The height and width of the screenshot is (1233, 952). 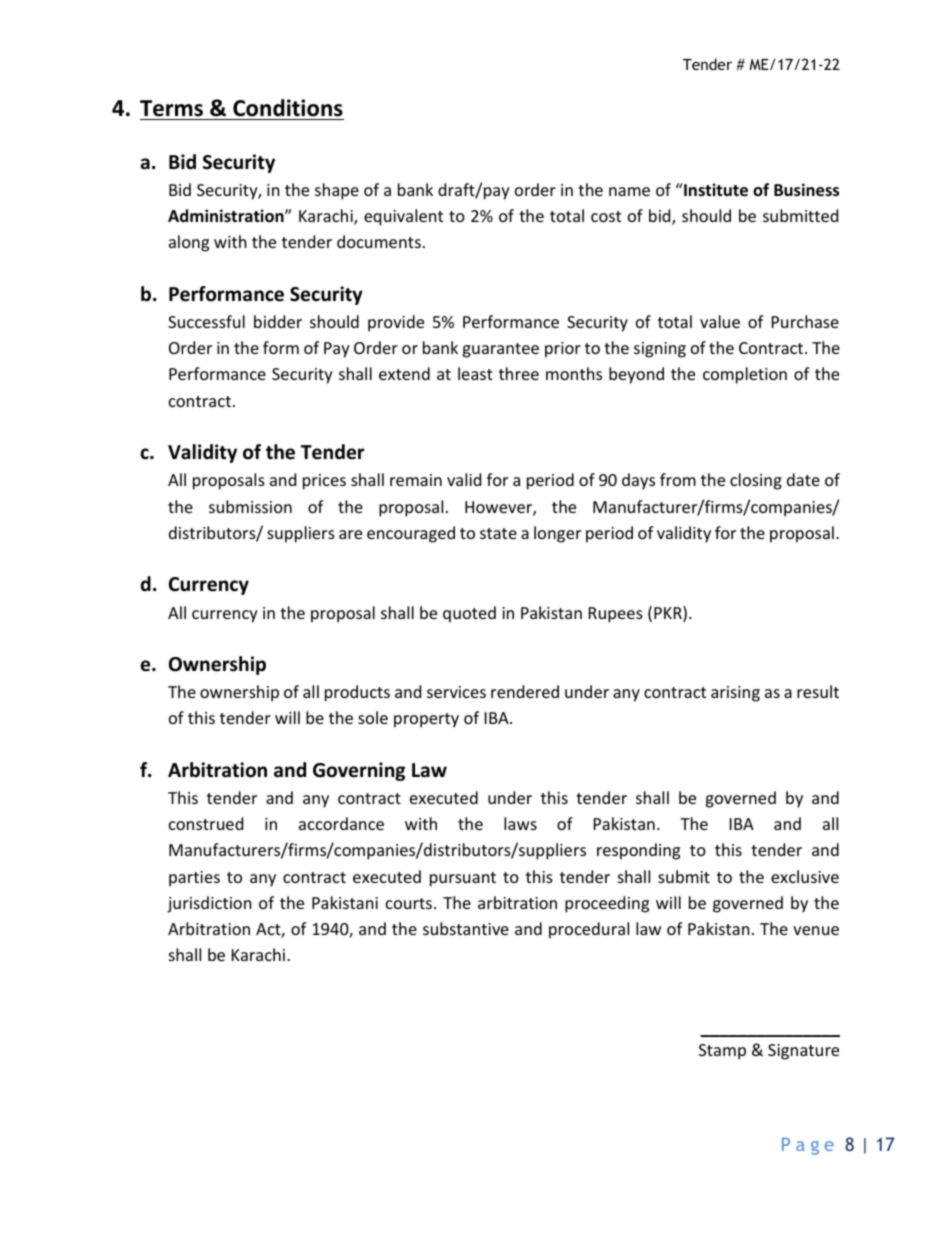 I want to click on quoted, so click(x=469, y=614).
